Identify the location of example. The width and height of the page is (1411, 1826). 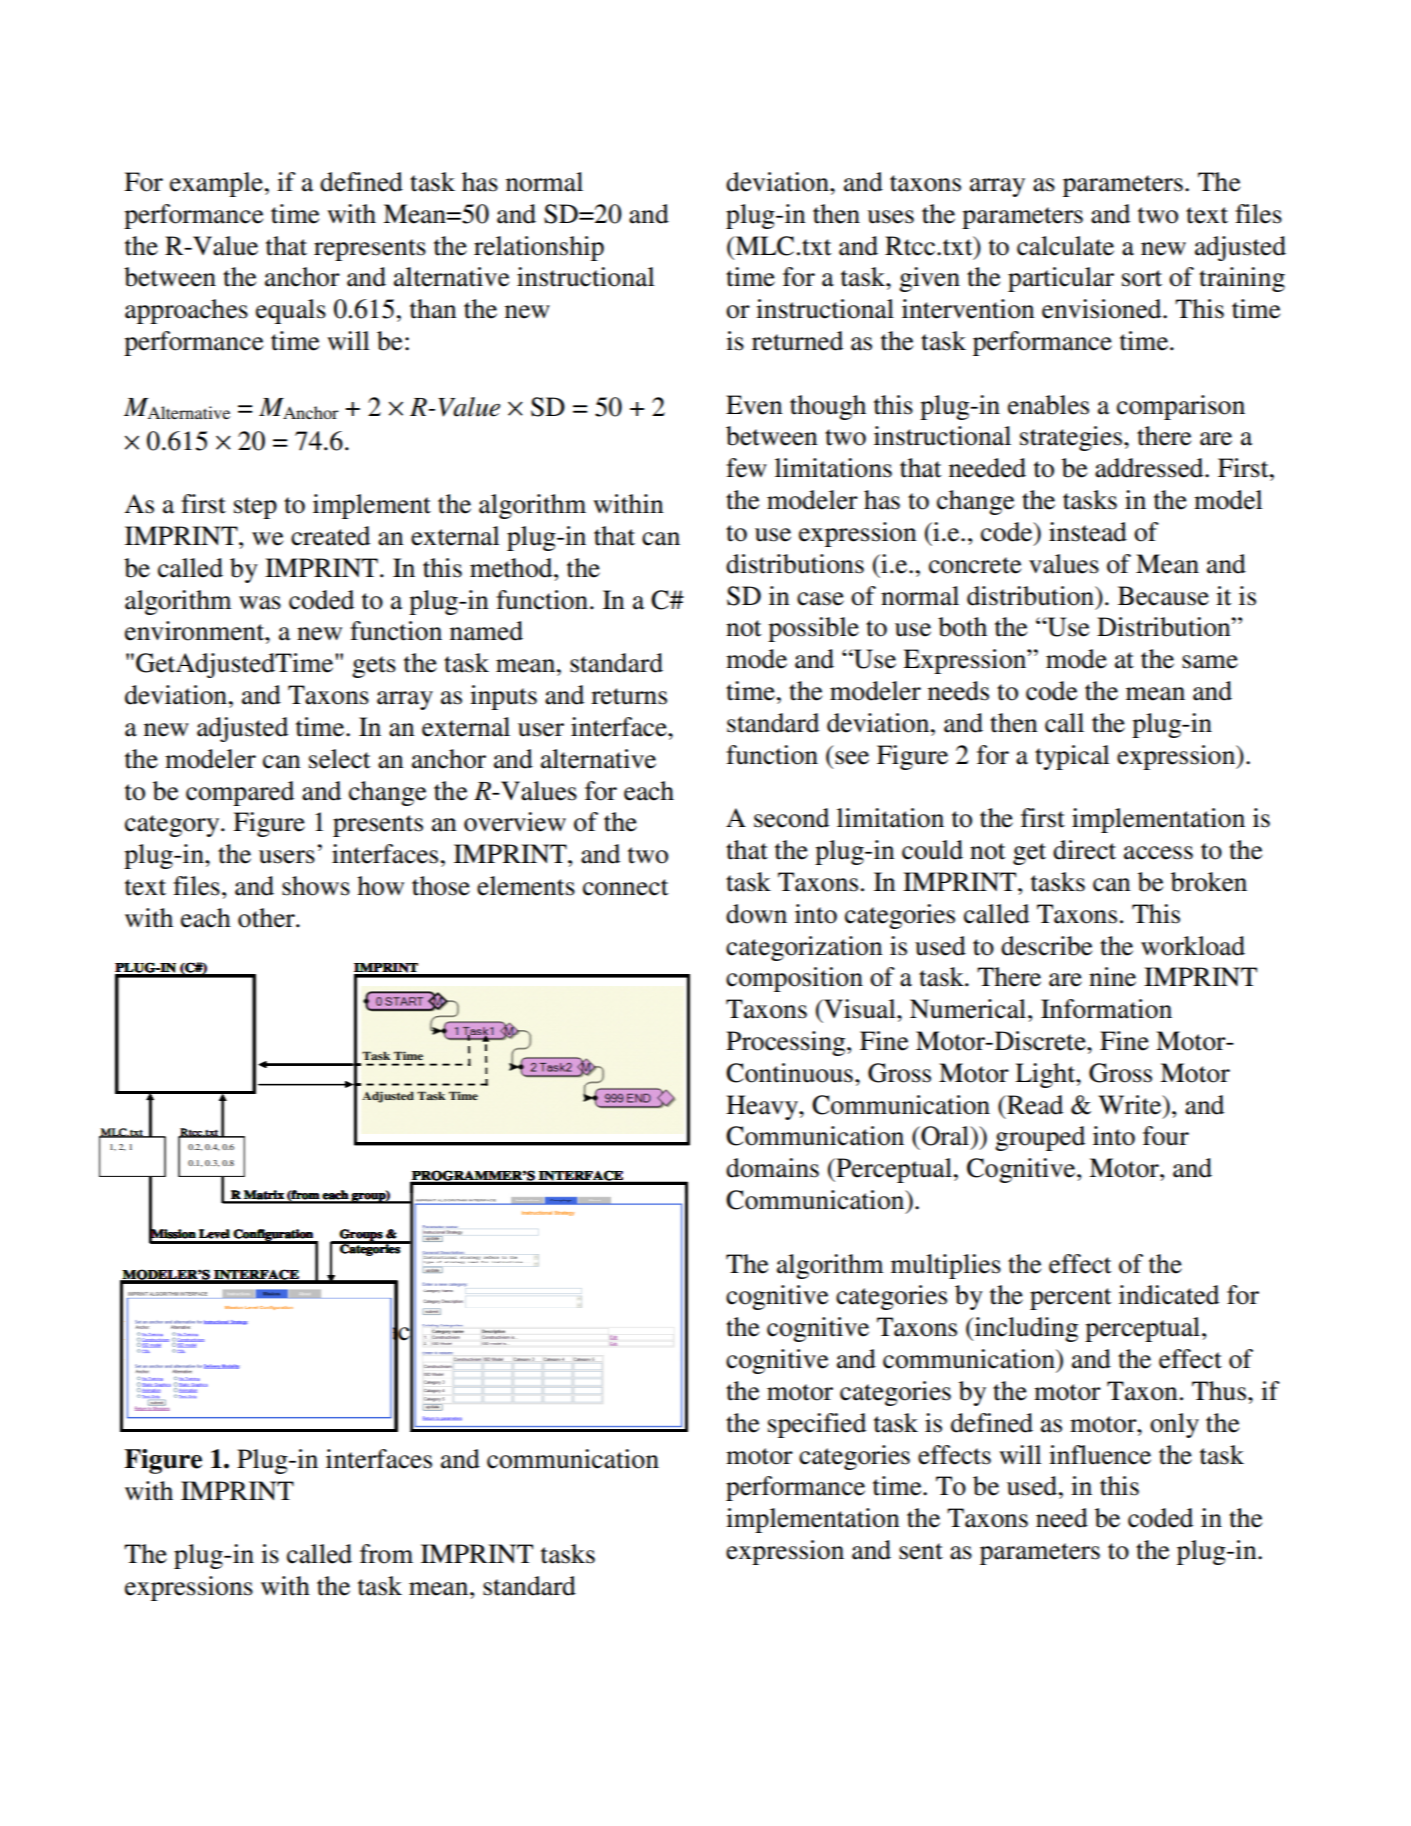
(216, 184).
